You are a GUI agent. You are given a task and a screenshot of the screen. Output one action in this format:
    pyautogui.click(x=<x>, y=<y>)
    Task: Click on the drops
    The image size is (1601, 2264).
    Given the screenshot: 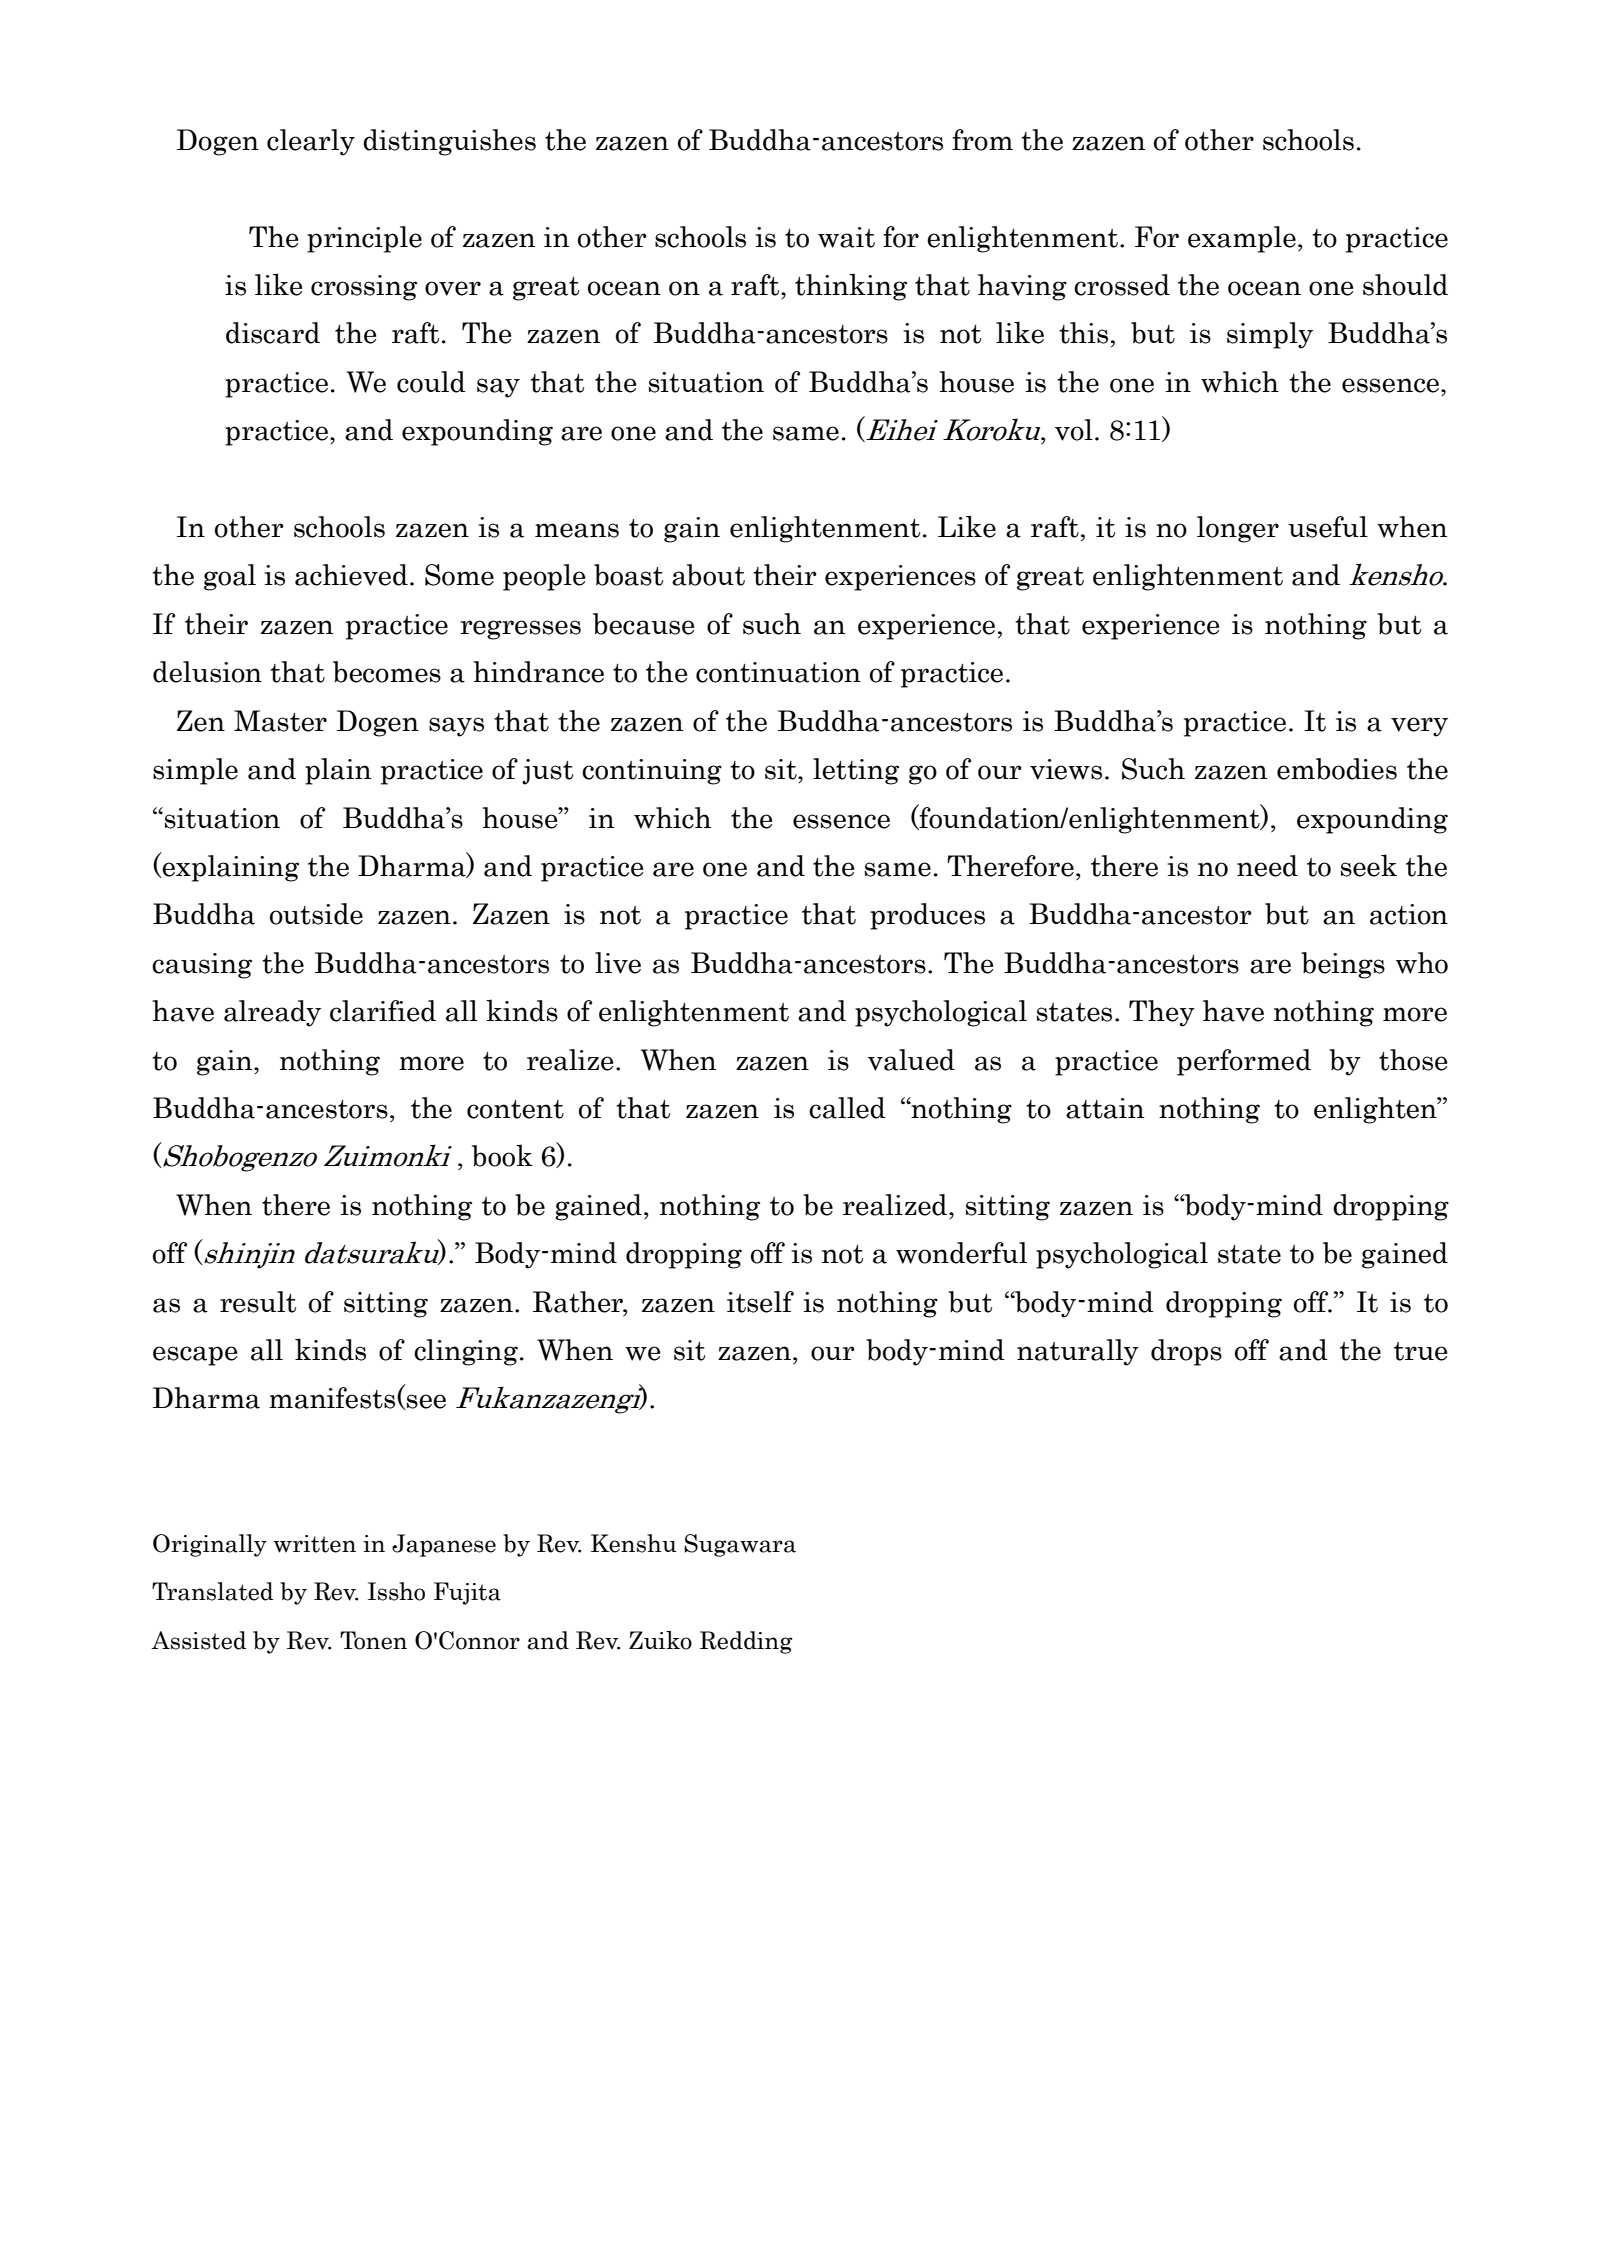 What is the action you would take?
    pyautogui.click(x=1186, y=1352)
